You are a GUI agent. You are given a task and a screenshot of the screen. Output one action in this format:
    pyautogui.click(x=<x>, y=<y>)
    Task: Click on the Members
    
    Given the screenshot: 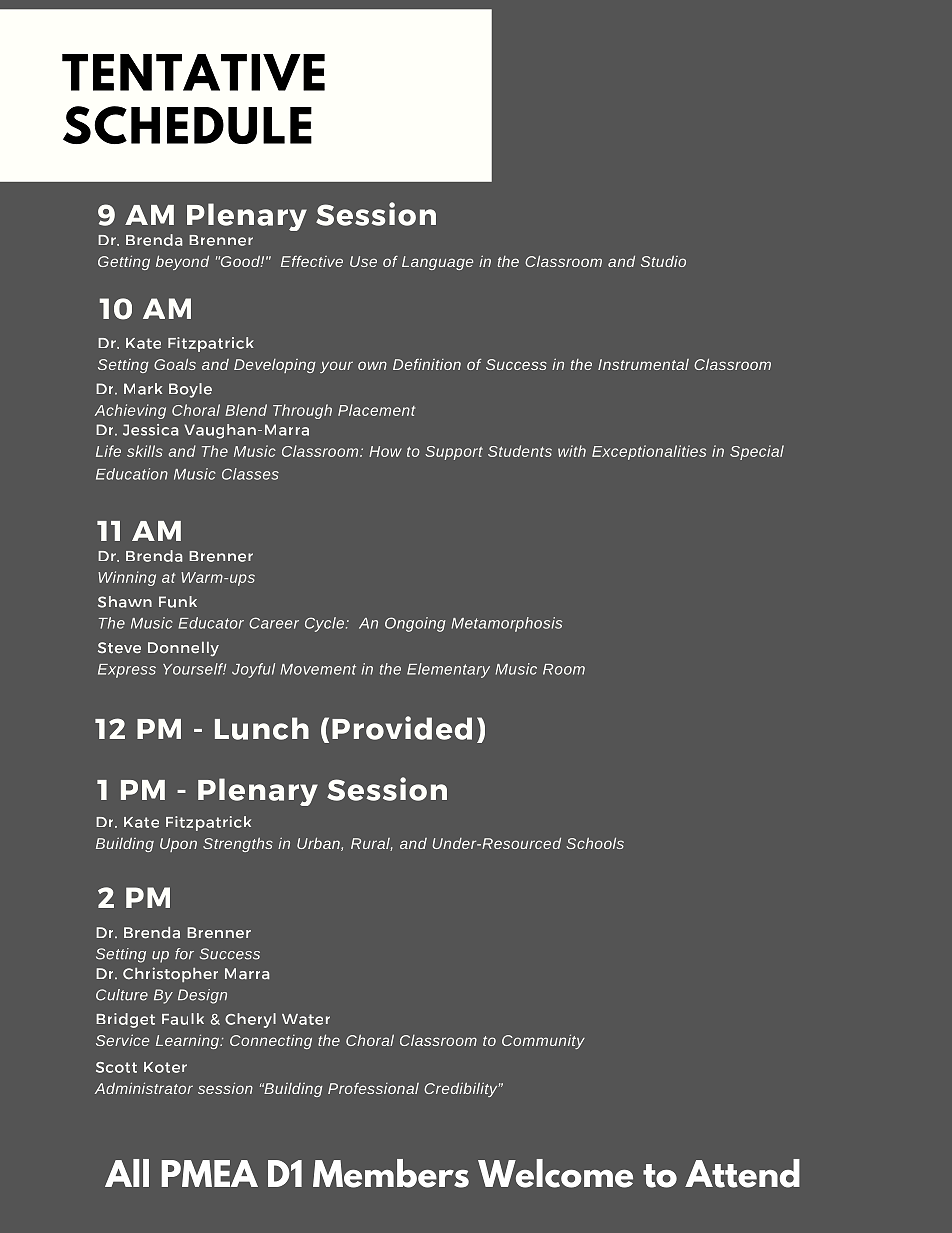 What is the action you would take?
    pyautogui.click(x=391, y=1173)
